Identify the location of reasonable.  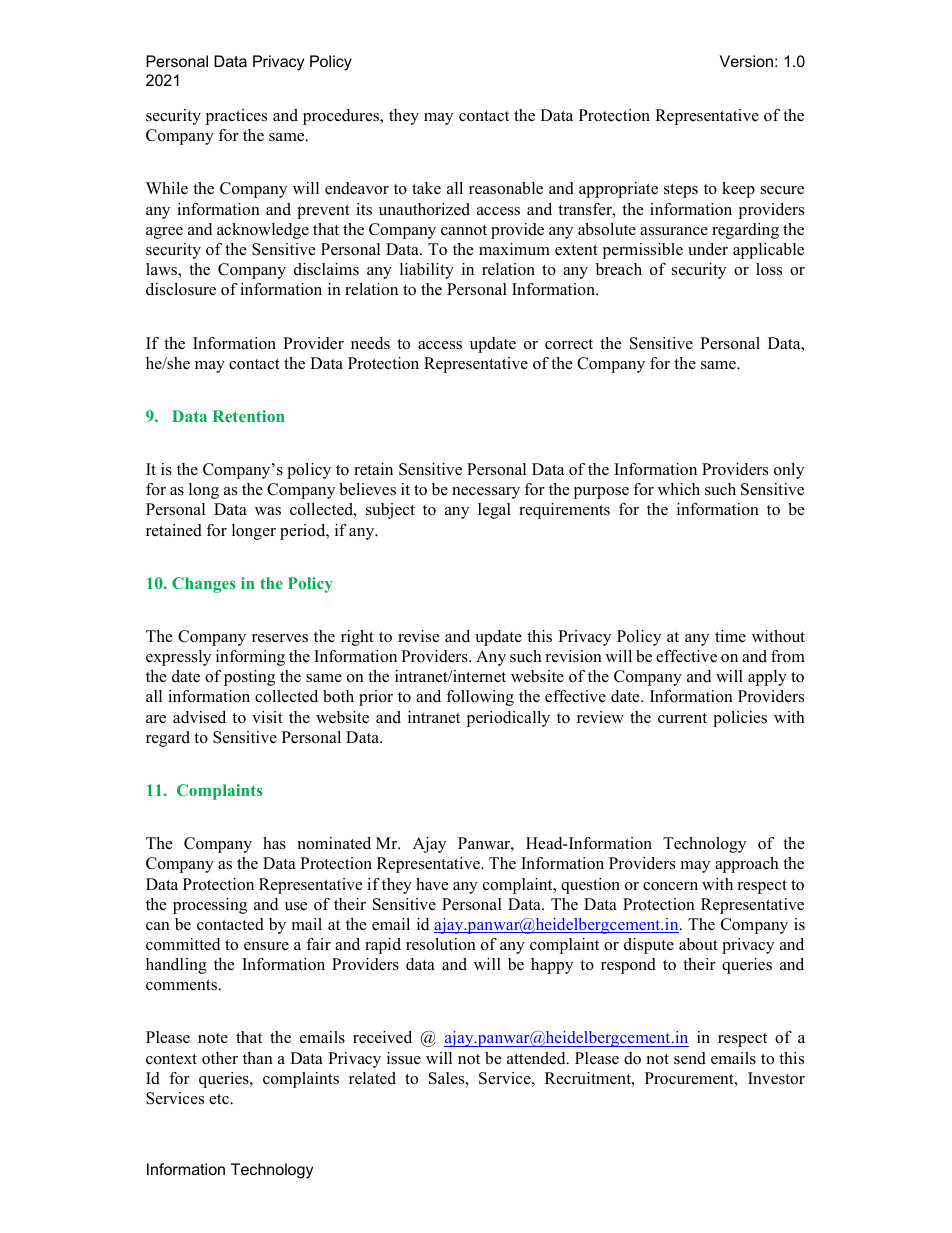
(506, 188).
